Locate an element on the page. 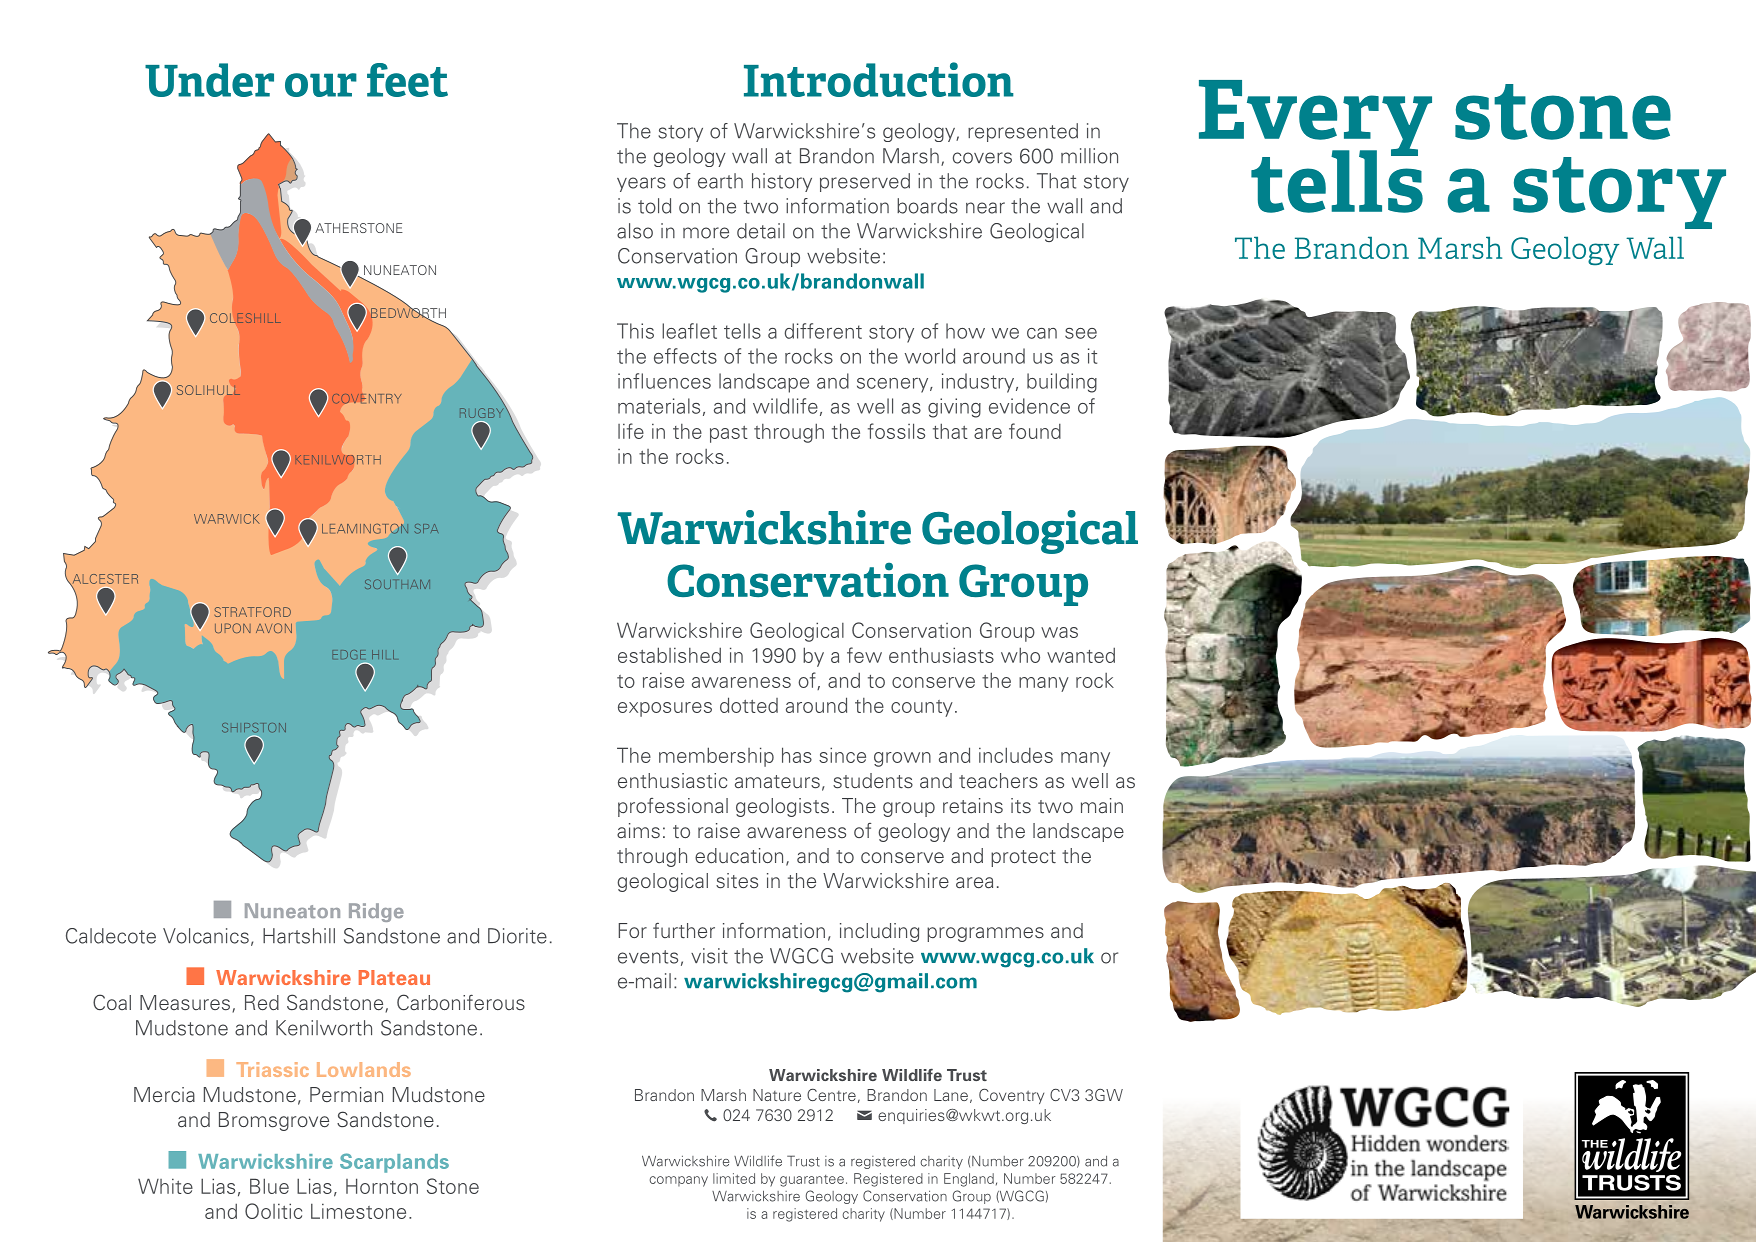 Image resolution: width=1756 pixels, height=1242 pixels. limited is located at coordinates (734, 1178).
